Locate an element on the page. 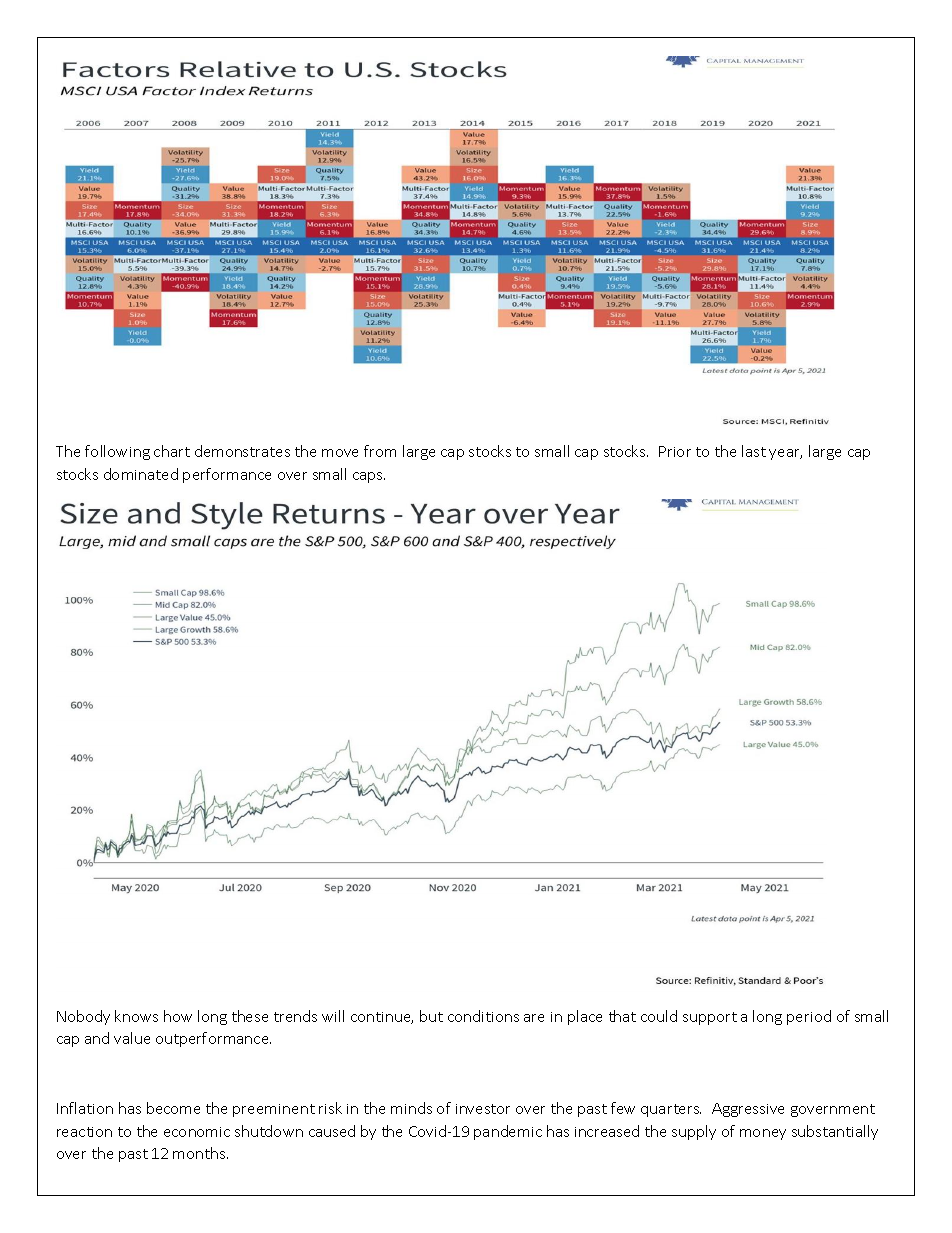 The image size is (952, 1233). period is located at coordinates (809, 1017).
